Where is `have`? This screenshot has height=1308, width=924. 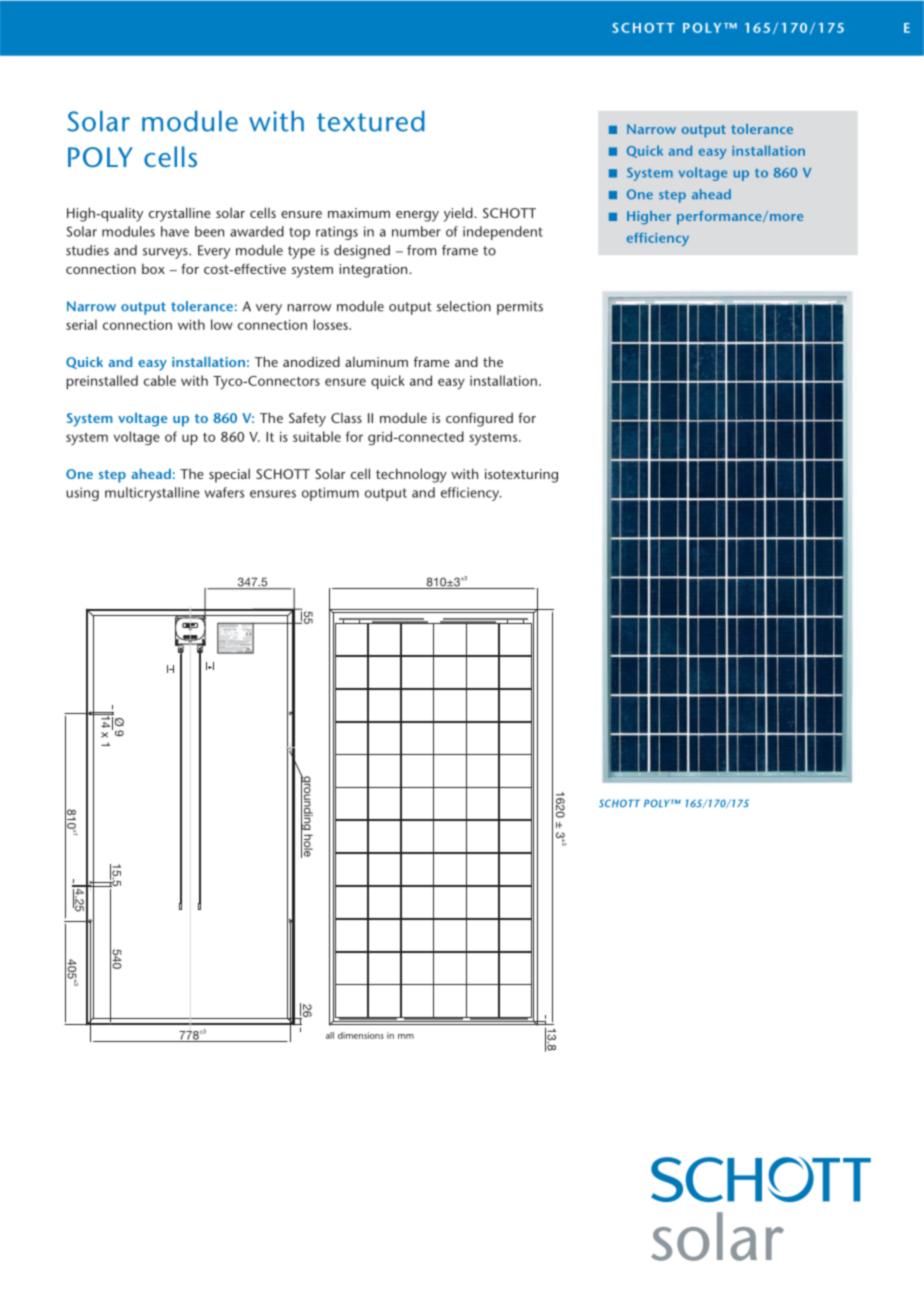
have is located at coordinates (175, 231).
